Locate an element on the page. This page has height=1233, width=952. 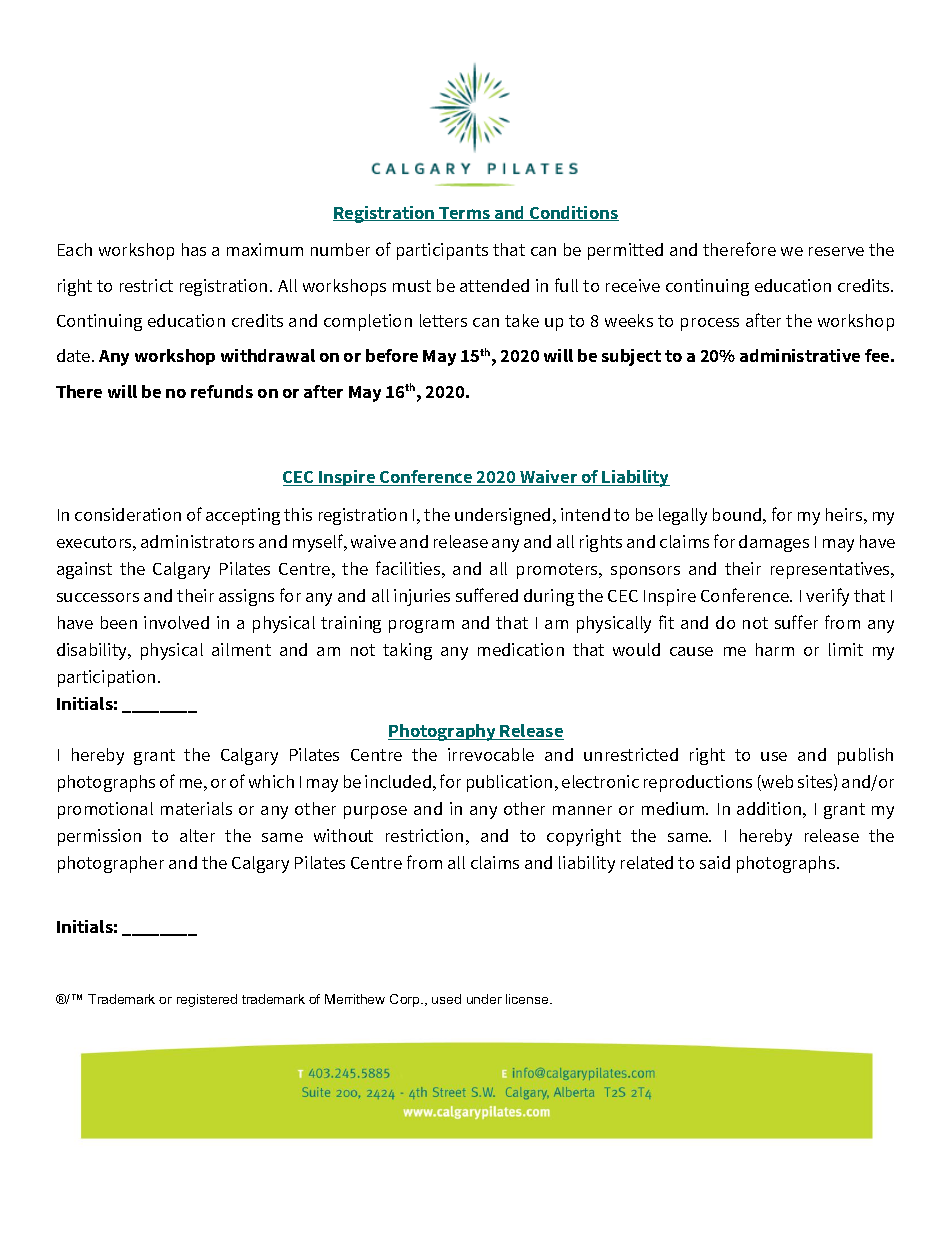
refunds is located at coordinates (222, 391).
